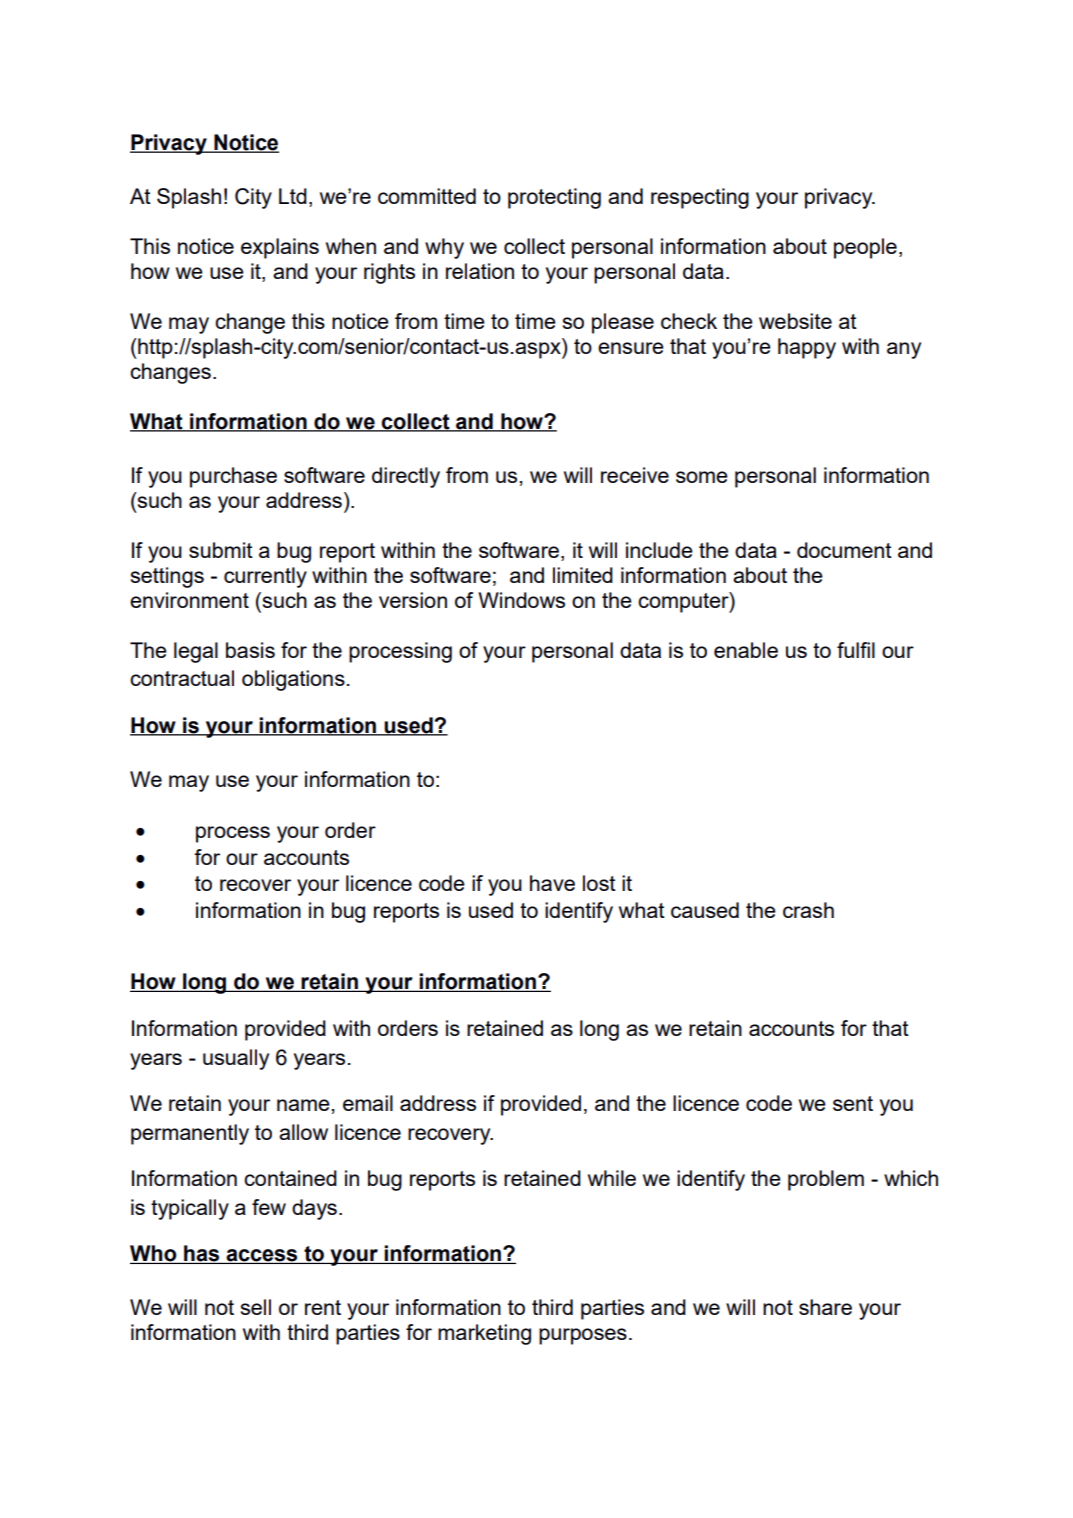  I want to click on explains, so click(280, 248).
